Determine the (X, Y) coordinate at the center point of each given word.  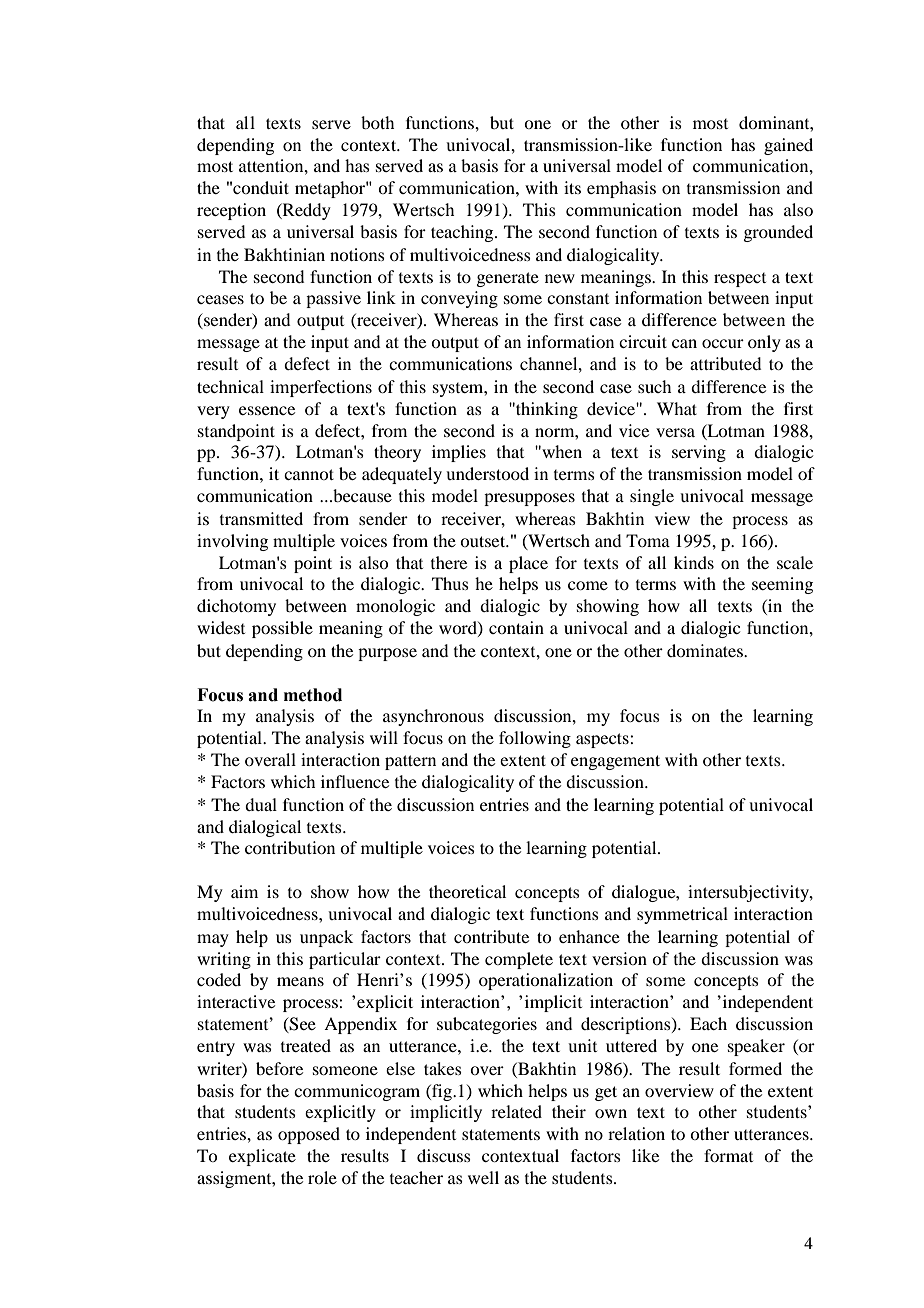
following (535, 739)
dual (261, 804)
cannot (309, 474)
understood (487, 473)
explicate (262, 1157)
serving (699, 453)
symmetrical (682, 915)
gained (788, 146)
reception (231, 211)
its (572, 187)
